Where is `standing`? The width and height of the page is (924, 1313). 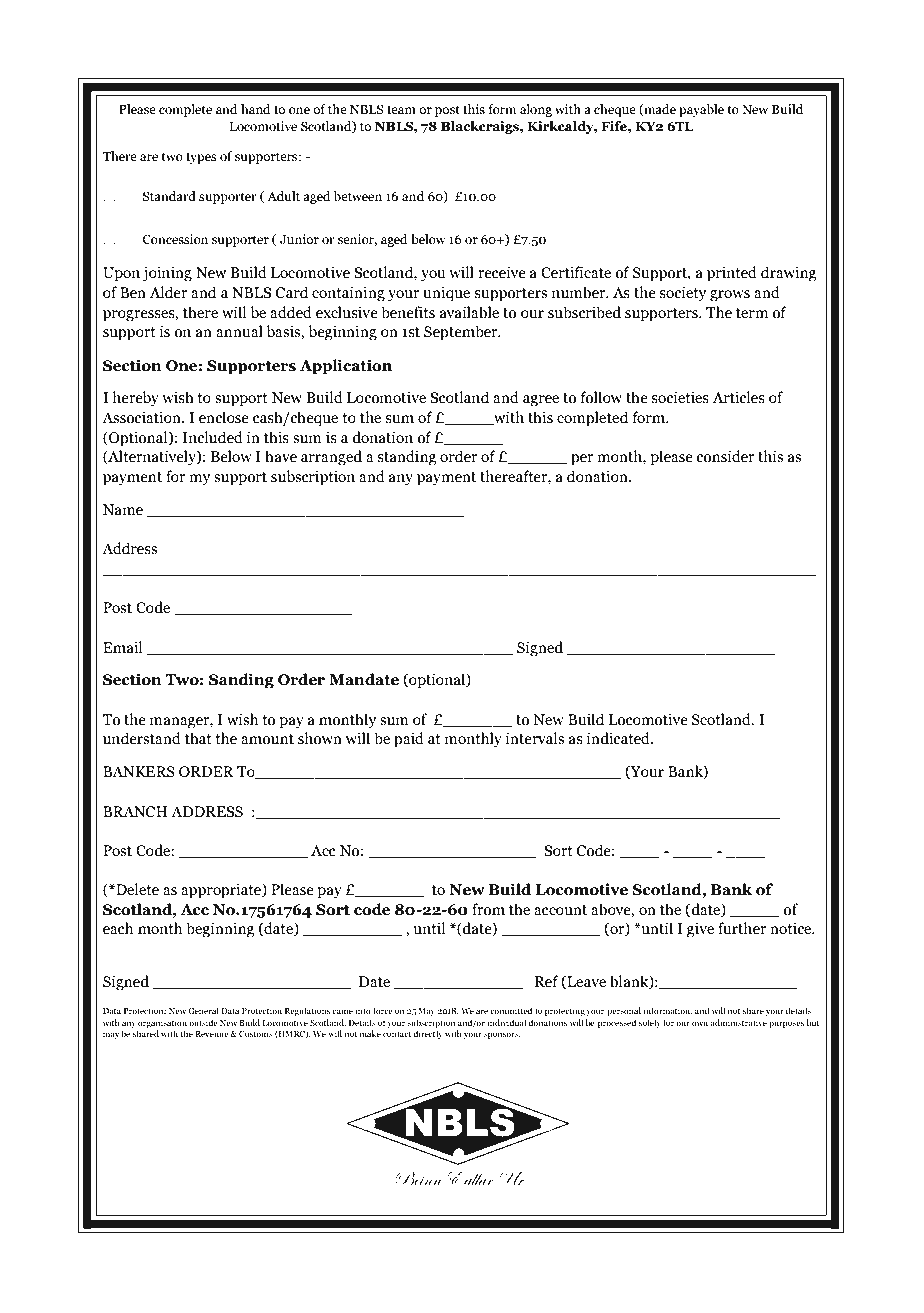 standing is located at coordinates (407, 458).
